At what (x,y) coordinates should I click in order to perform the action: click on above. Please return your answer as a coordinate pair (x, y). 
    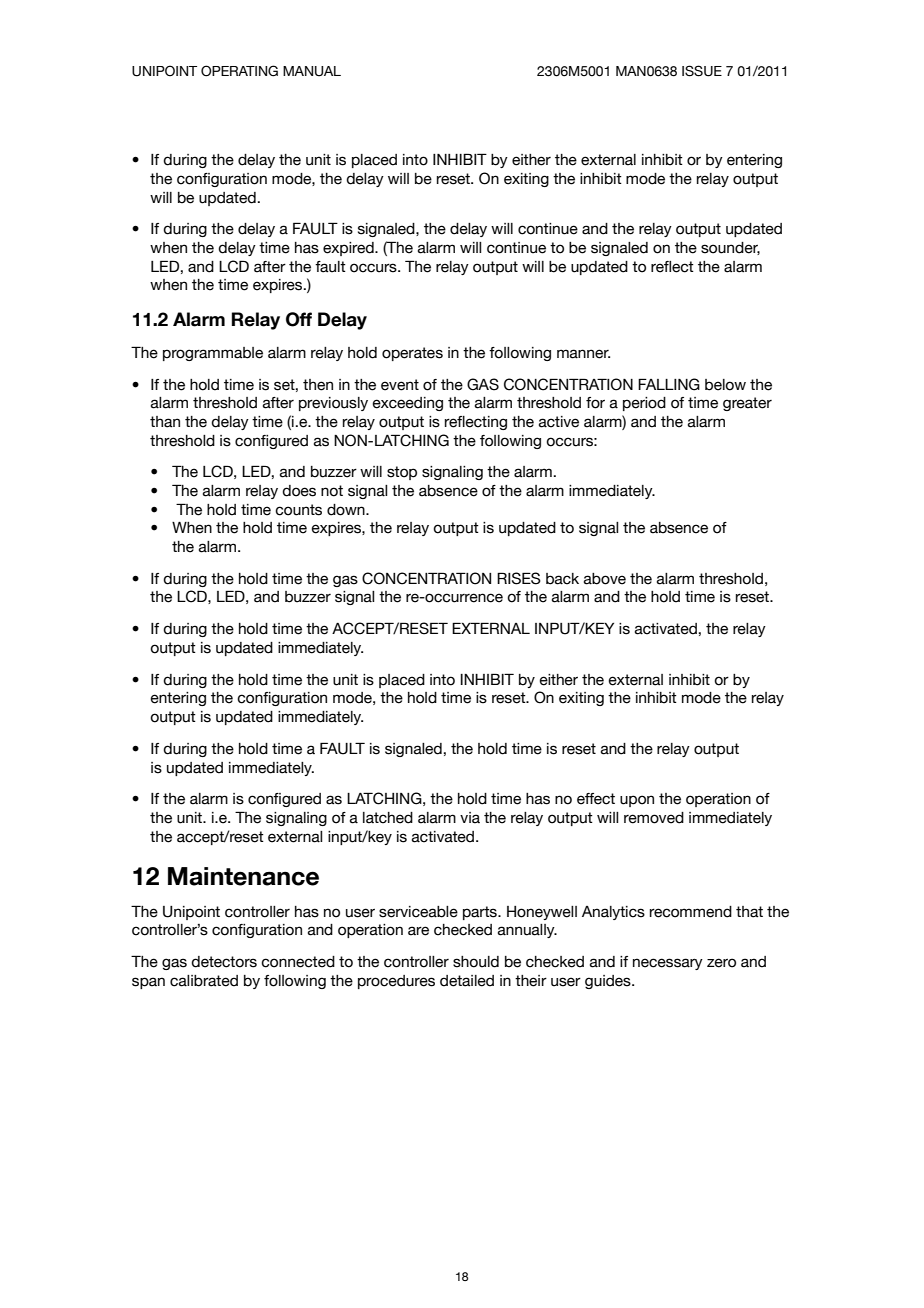
    Looking at the image, I should click on (605, 579).
